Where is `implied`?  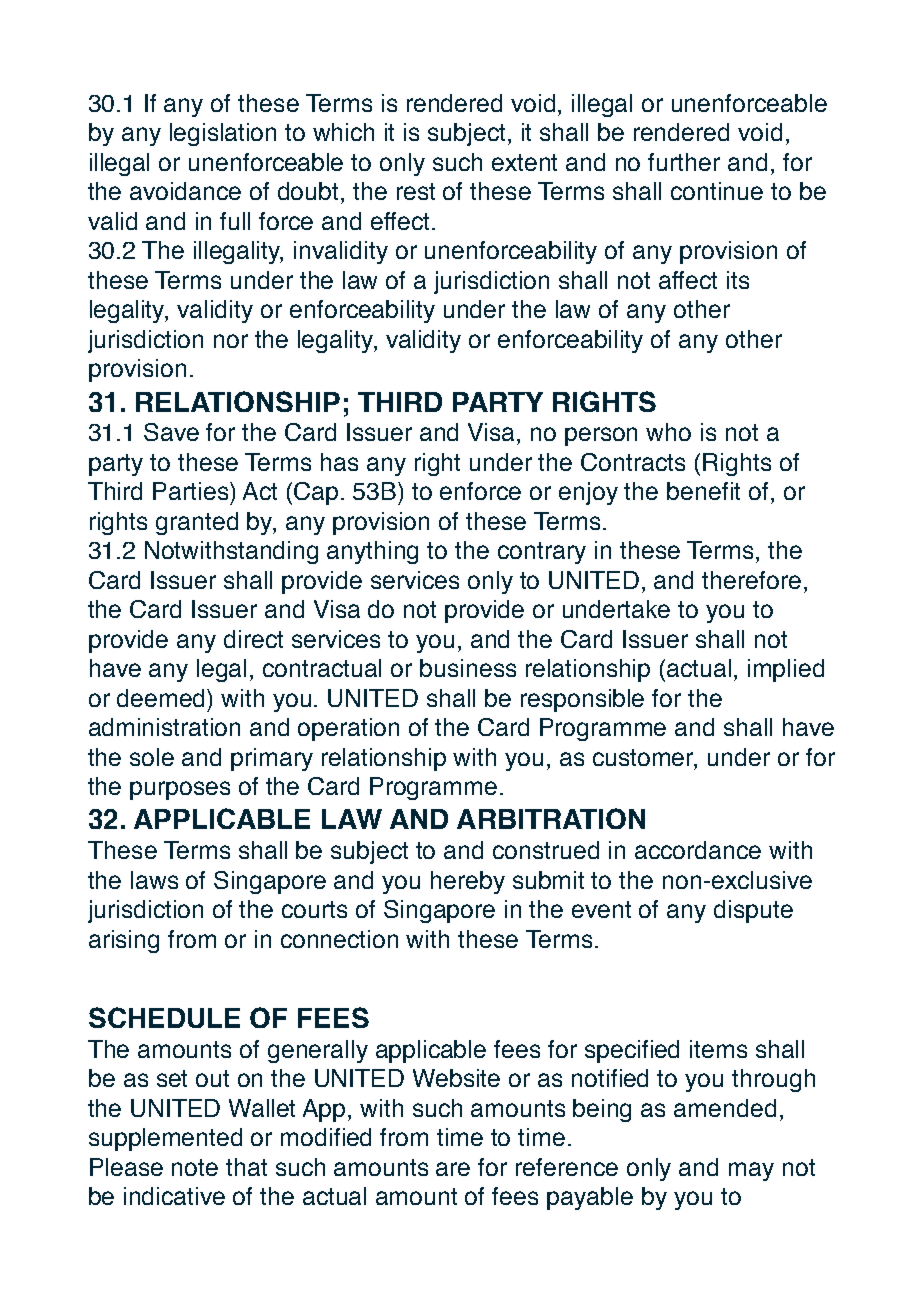
implied is located at coordinates (786, 670).
